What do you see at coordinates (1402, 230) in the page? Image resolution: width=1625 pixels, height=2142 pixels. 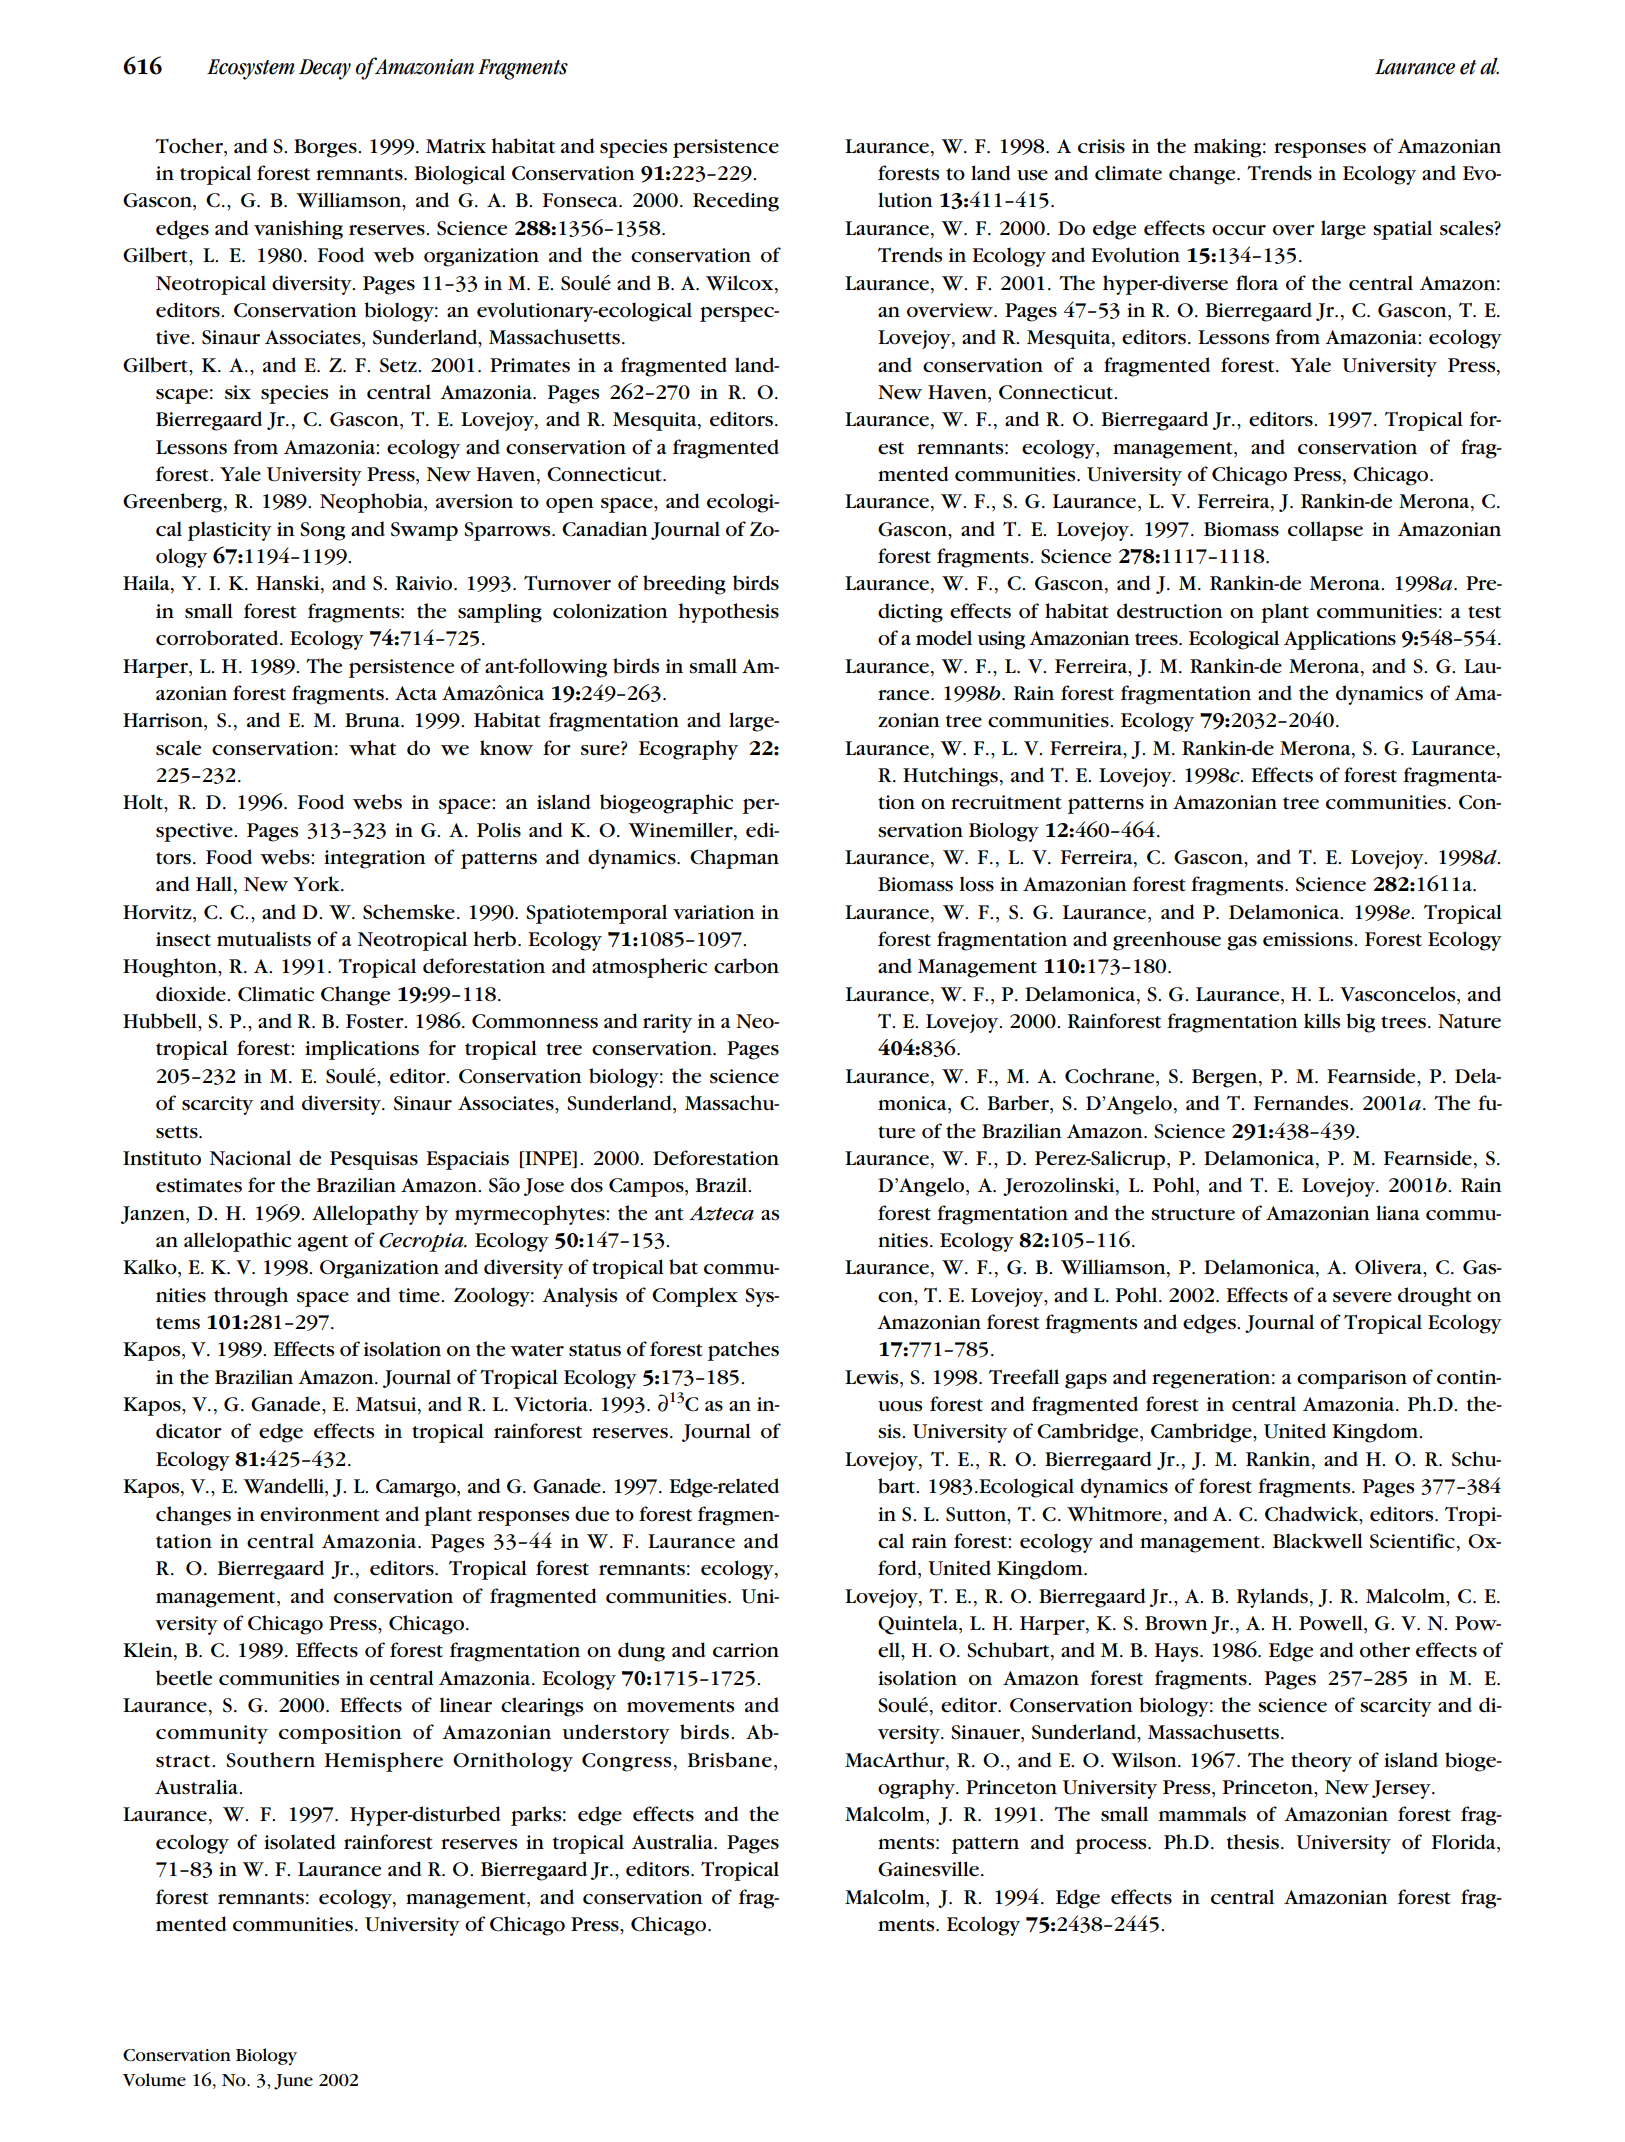 I see `spatial` at bounding box center [1402, 230].
